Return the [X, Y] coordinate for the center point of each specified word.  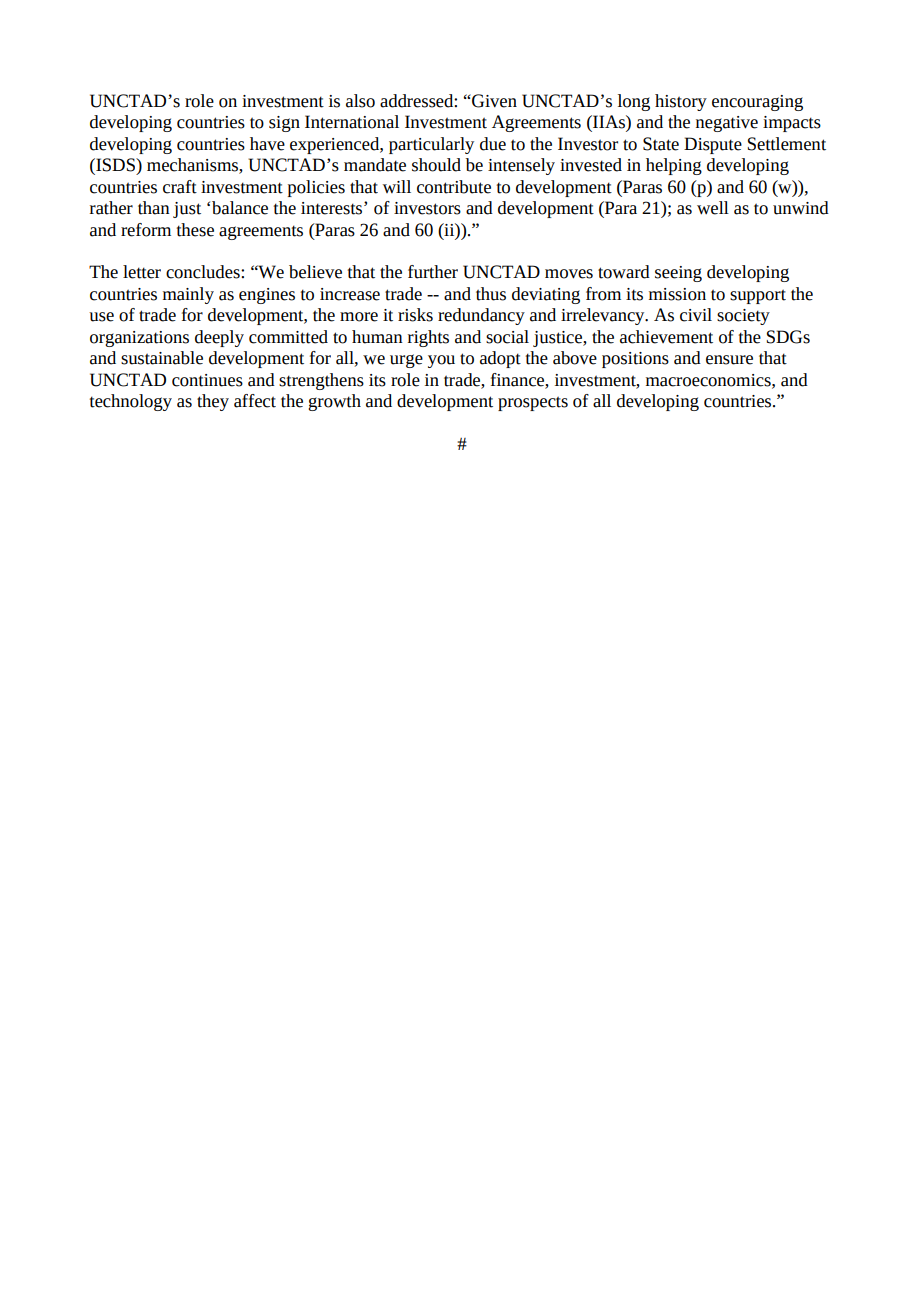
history [681, 102]
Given [493, 101]
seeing [678, 274]
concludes [204, 272]
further [433, 272]
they [213, 402]
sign [284, 124]
